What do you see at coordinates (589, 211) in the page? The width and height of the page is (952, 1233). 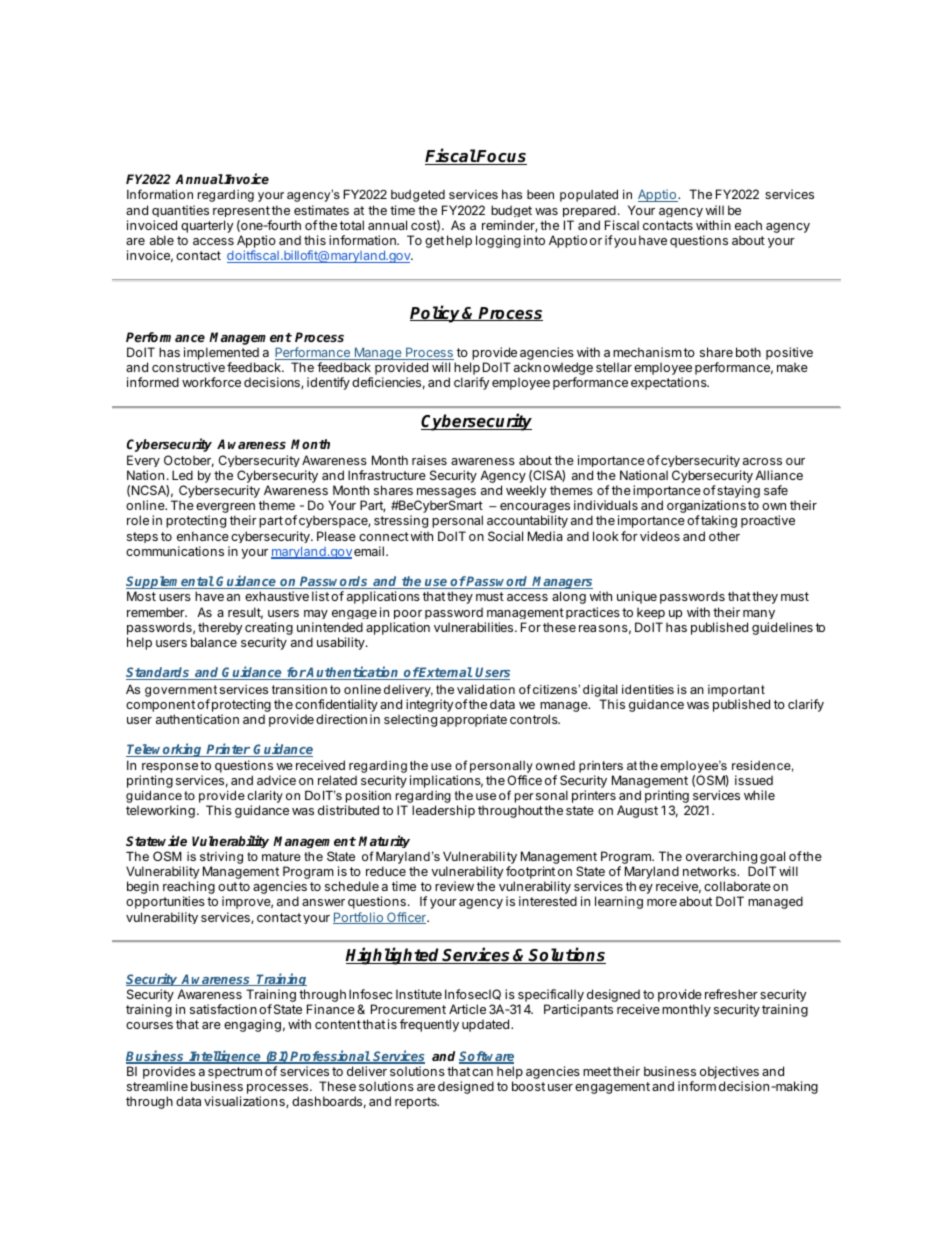 I see `prepared` at bounding box center [589, 211].
